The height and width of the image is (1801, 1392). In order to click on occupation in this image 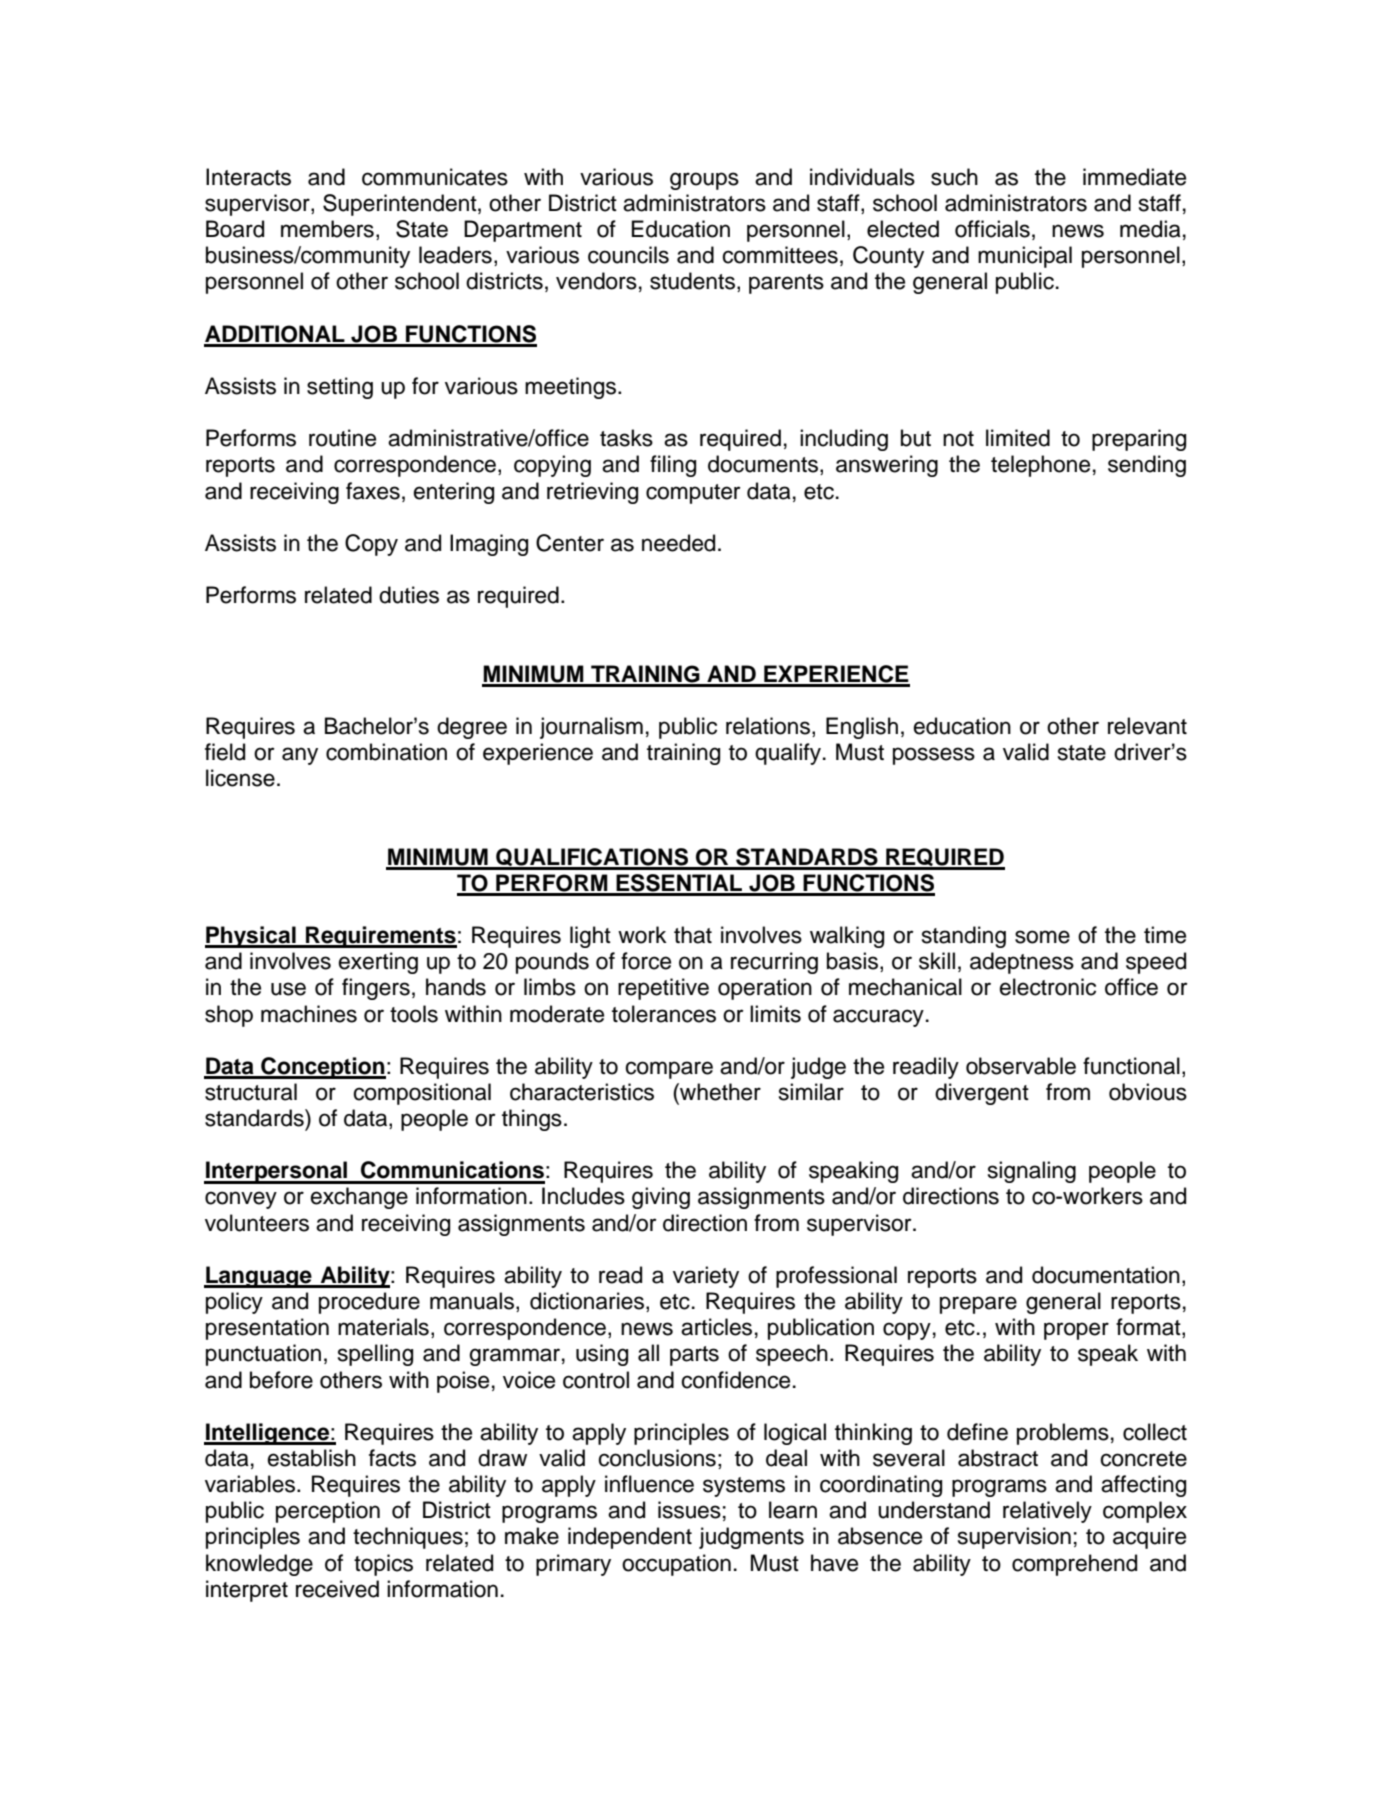, I will do `click(676, 1565)`.
